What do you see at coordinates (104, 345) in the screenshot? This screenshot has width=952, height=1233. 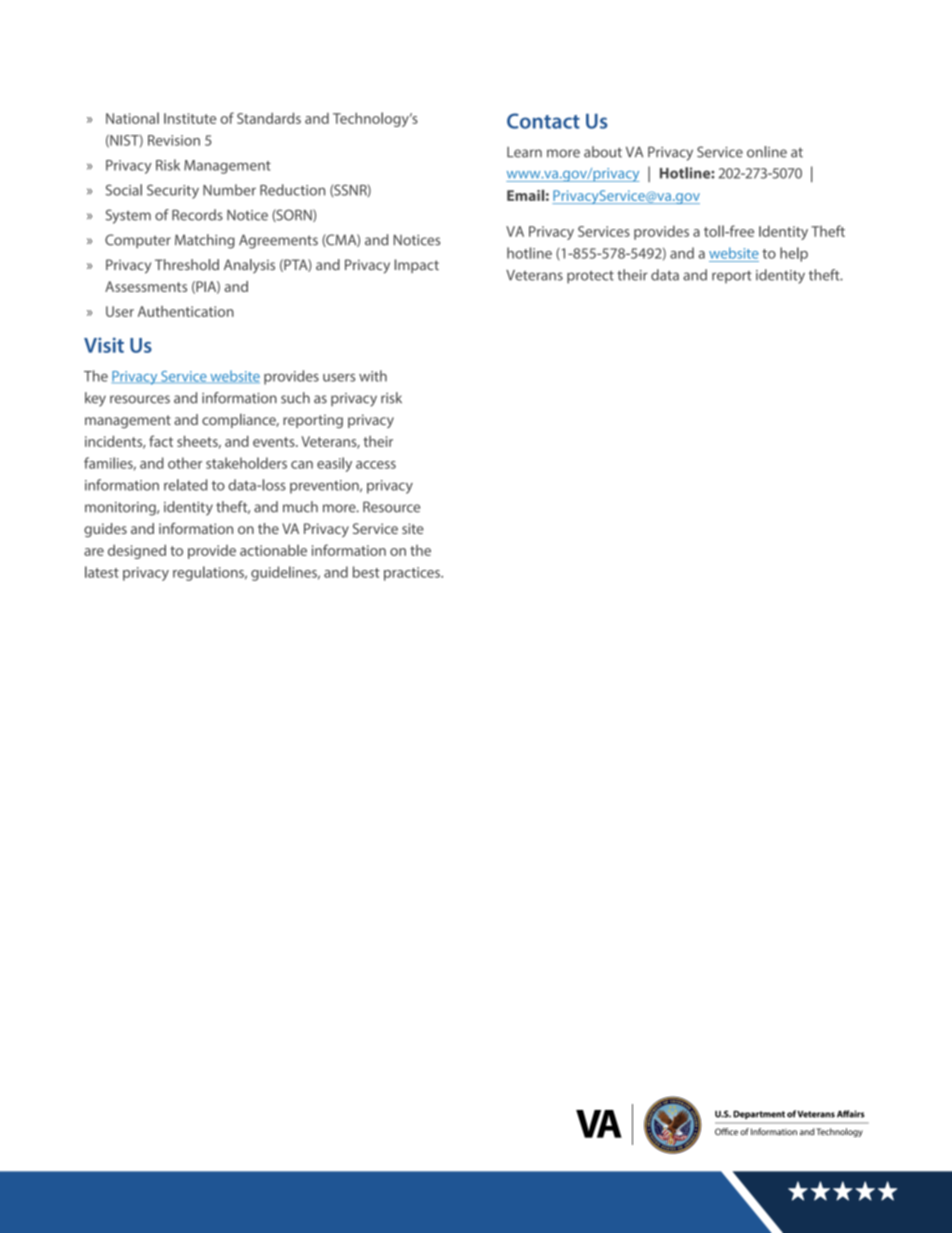 I see `Visit` at bounding box center [104, 345].
